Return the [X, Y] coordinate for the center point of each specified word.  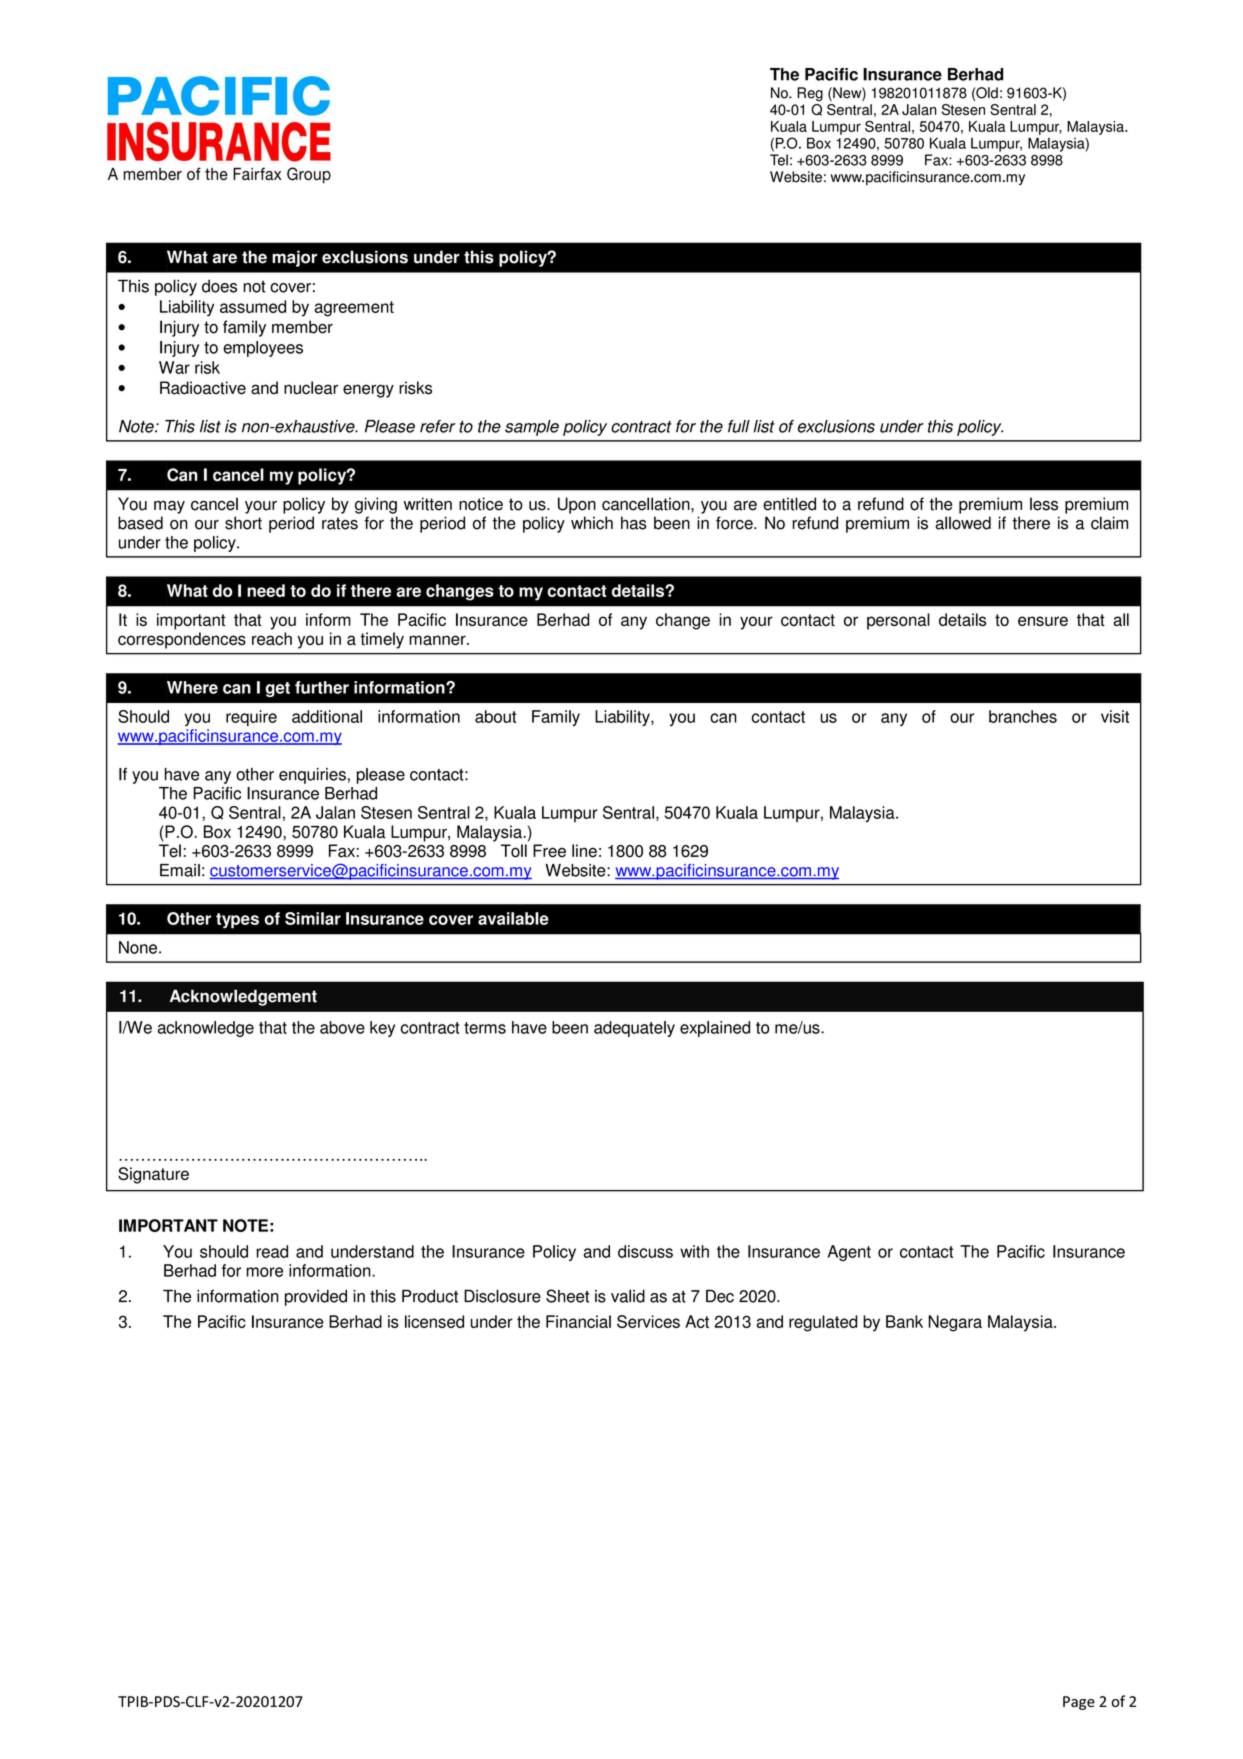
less [1044, 504]
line [584, 851]
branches [1023, 716]
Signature [153, 1175]
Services [648, 1321]
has [634, 523]
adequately [634, 1029]
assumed [253, 306]
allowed [963, 523]
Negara [955, 1323]
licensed [434, 1321]
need [266, 590]
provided [316, 1297]
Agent [849, 1253]
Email [180, 870]
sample [532, 428]
